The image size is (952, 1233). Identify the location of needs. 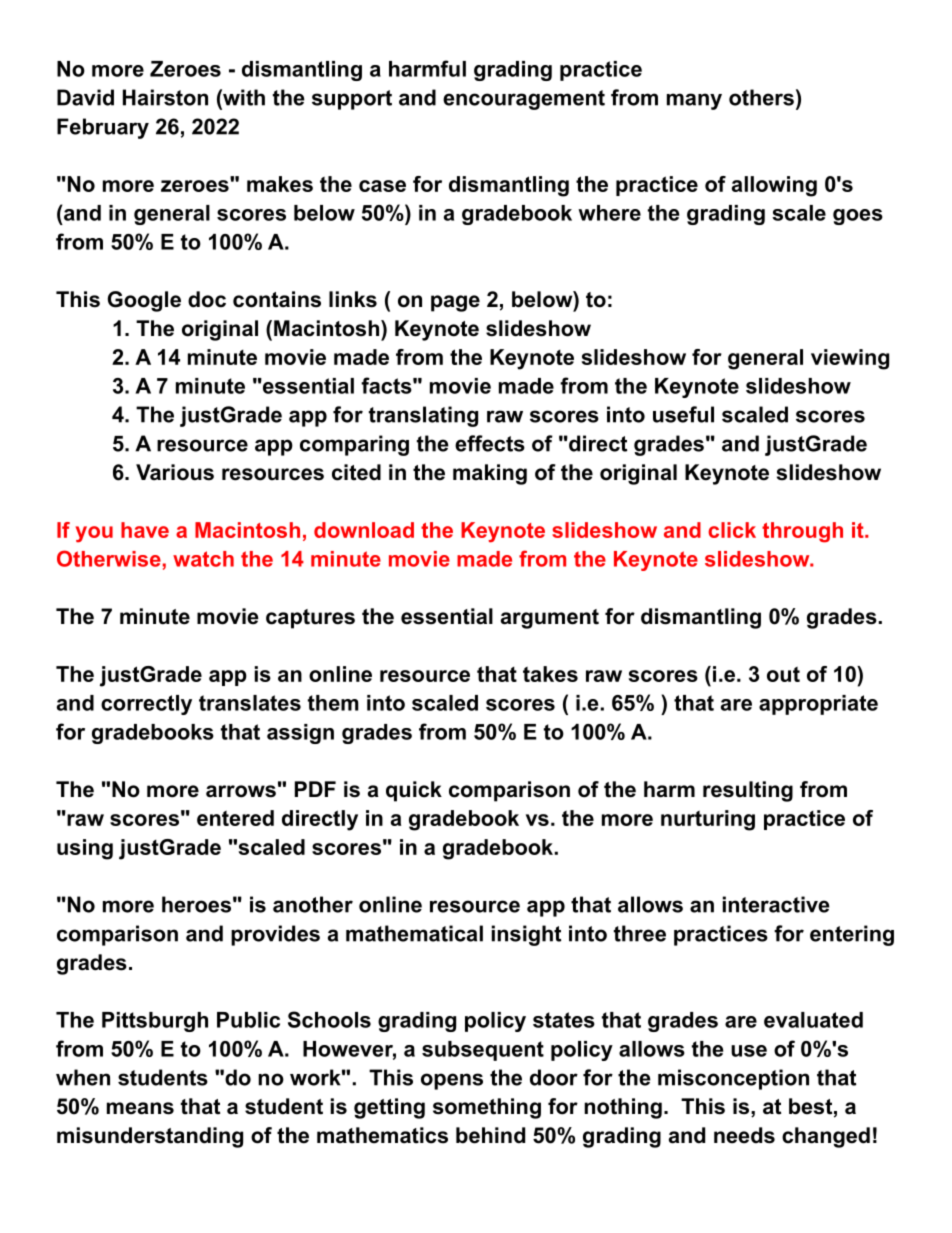
(744, 1135).
